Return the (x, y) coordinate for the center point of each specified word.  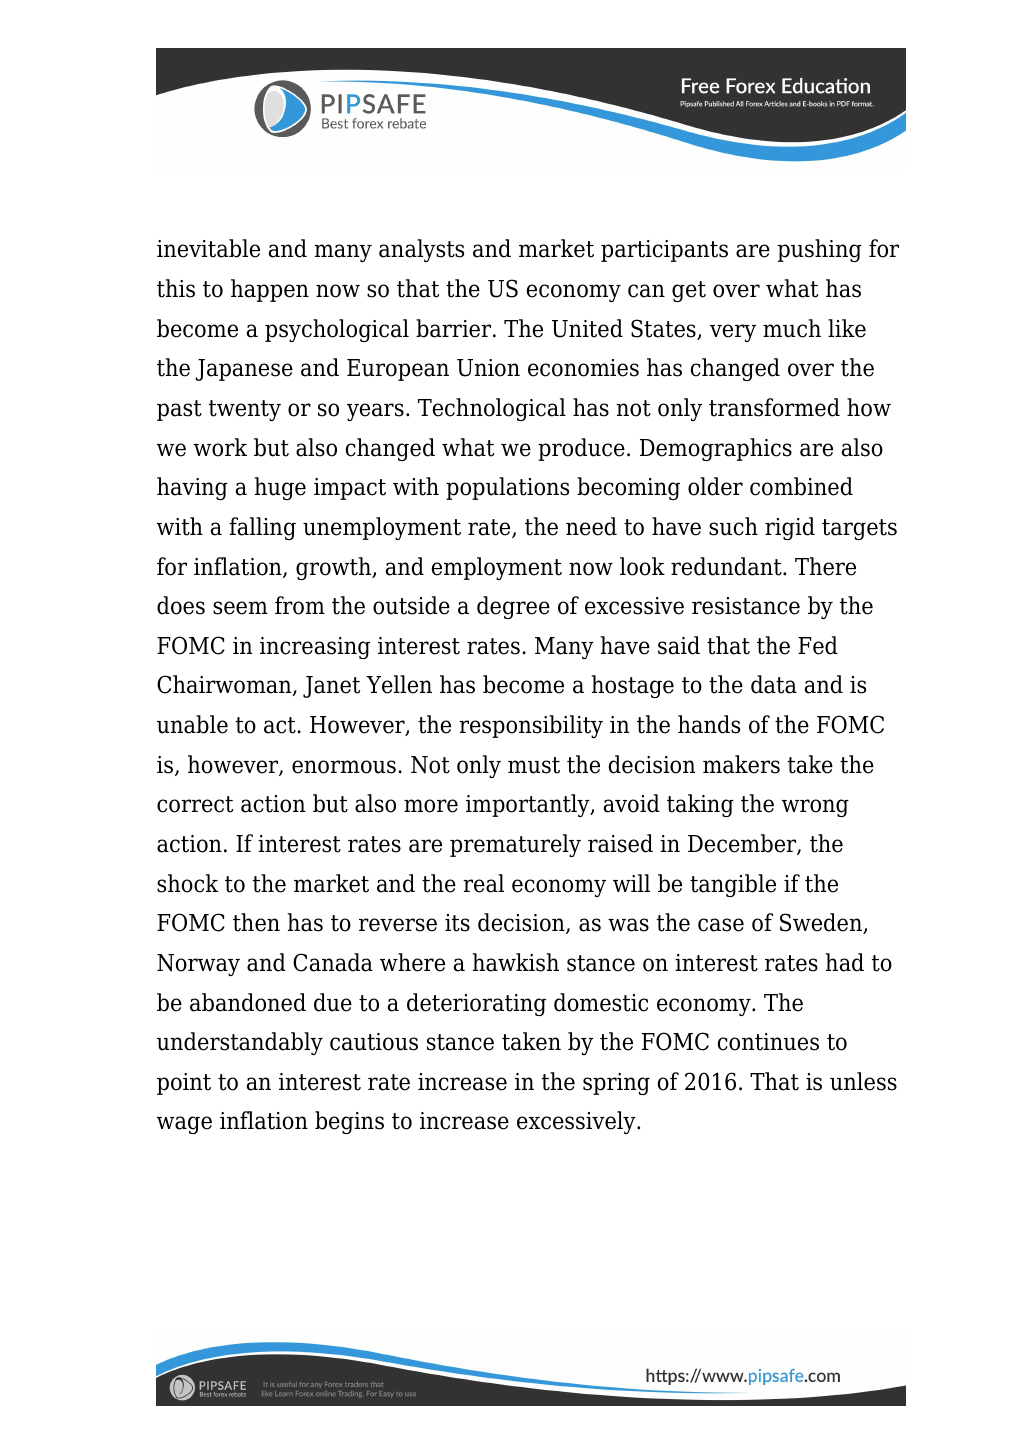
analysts (421, 250)
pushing (820, 250)
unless (863, 1081)
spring (616, 1084)
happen (270, 290)
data (774, 684)
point (184, 1084)
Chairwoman (225, 685)
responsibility (531, 726)
